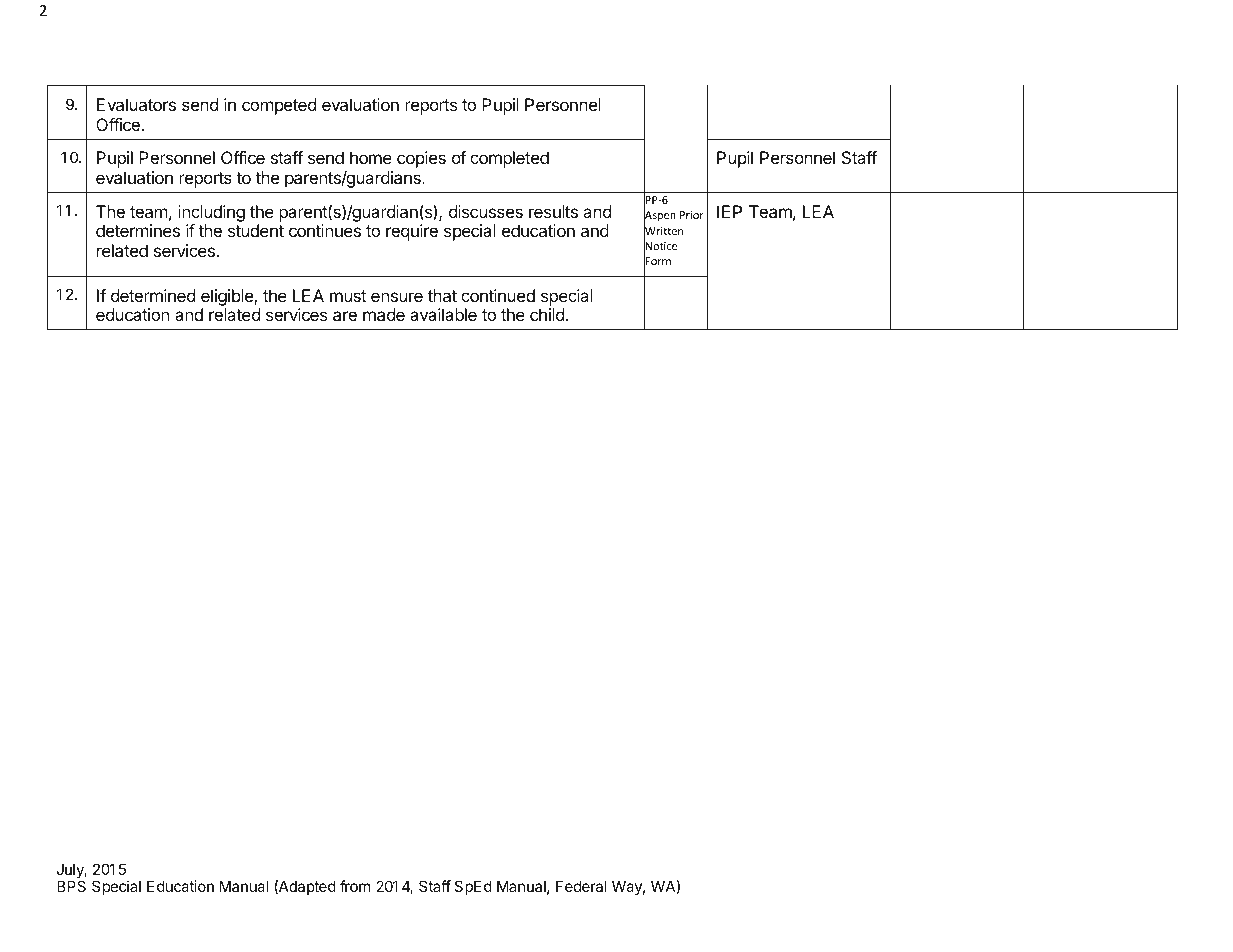  Describe the element at coordinates (498, 295) in the document. I see `continued` at that location.
